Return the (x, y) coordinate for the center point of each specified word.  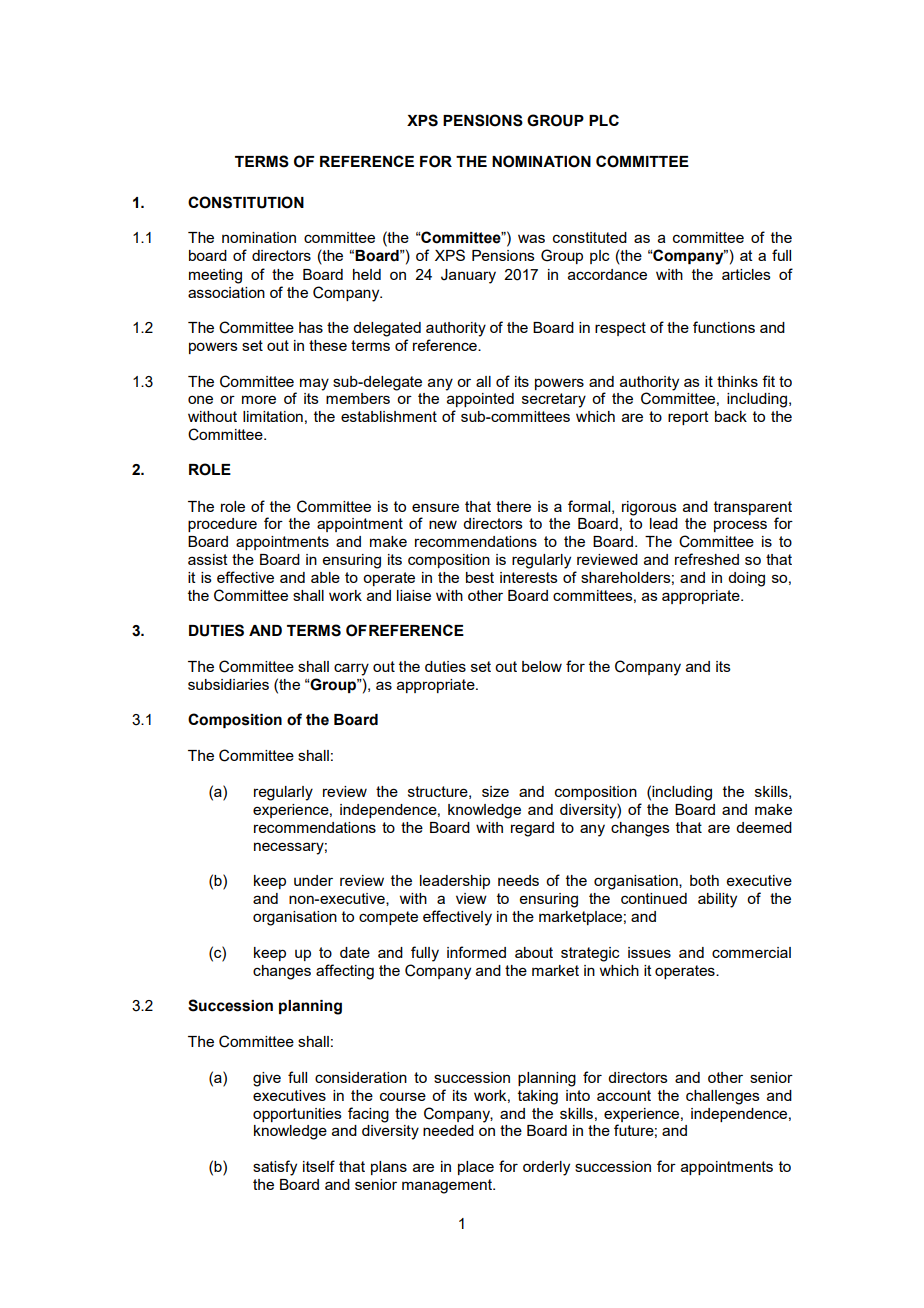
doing (746, 579)
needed (448, 1130)
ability (717, 900)
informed (476, 952)
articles (746, 274)
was (531, 238)
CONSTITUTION (246, 202)
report (688, 418)
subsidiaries (228, 684)
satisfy (275, 1168)
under (313, 880)
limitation (273, 416)
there (513, 506)
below (542, 666)
